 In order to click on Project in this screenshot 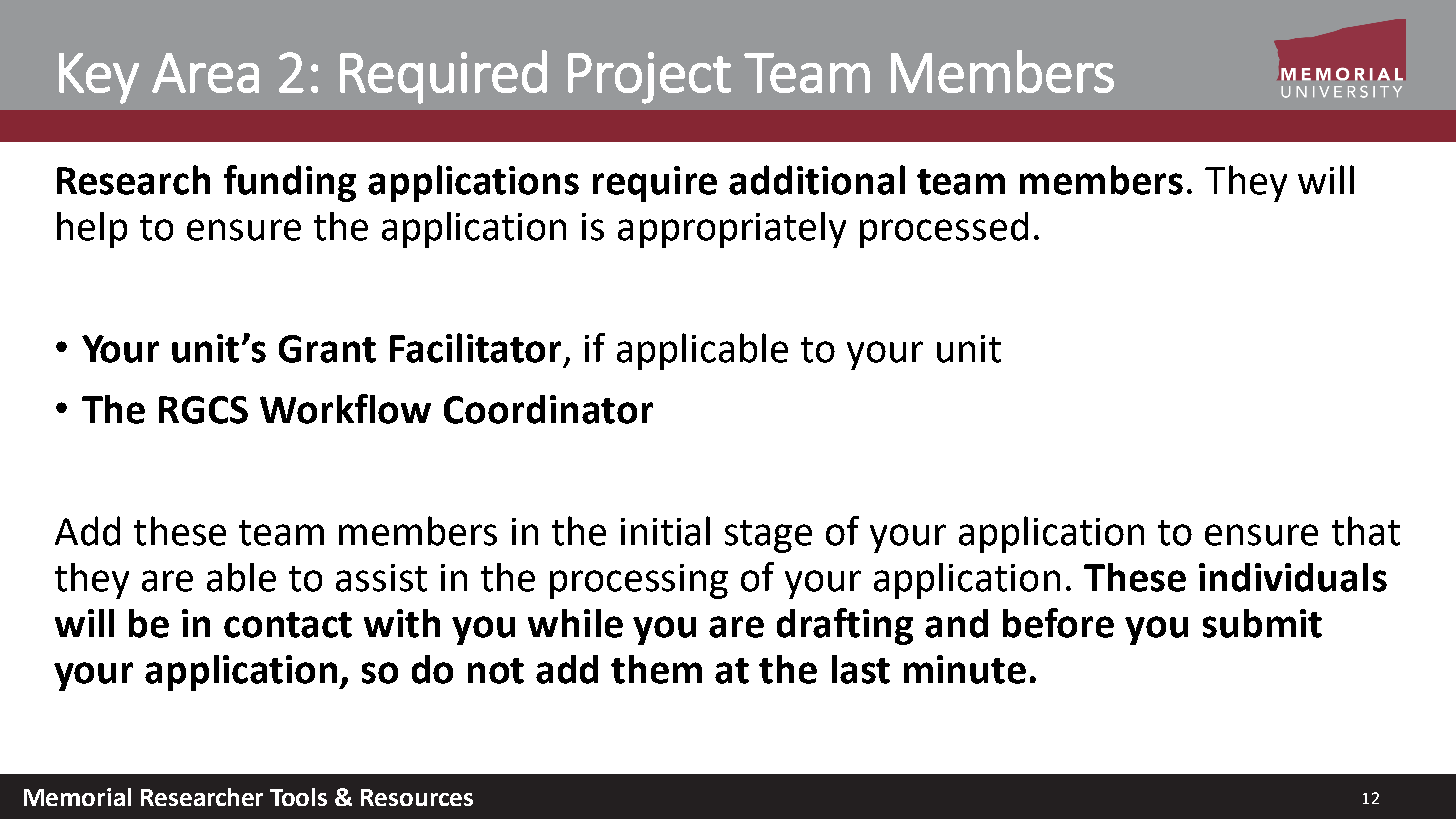, I will do `click(649, 78)`.
